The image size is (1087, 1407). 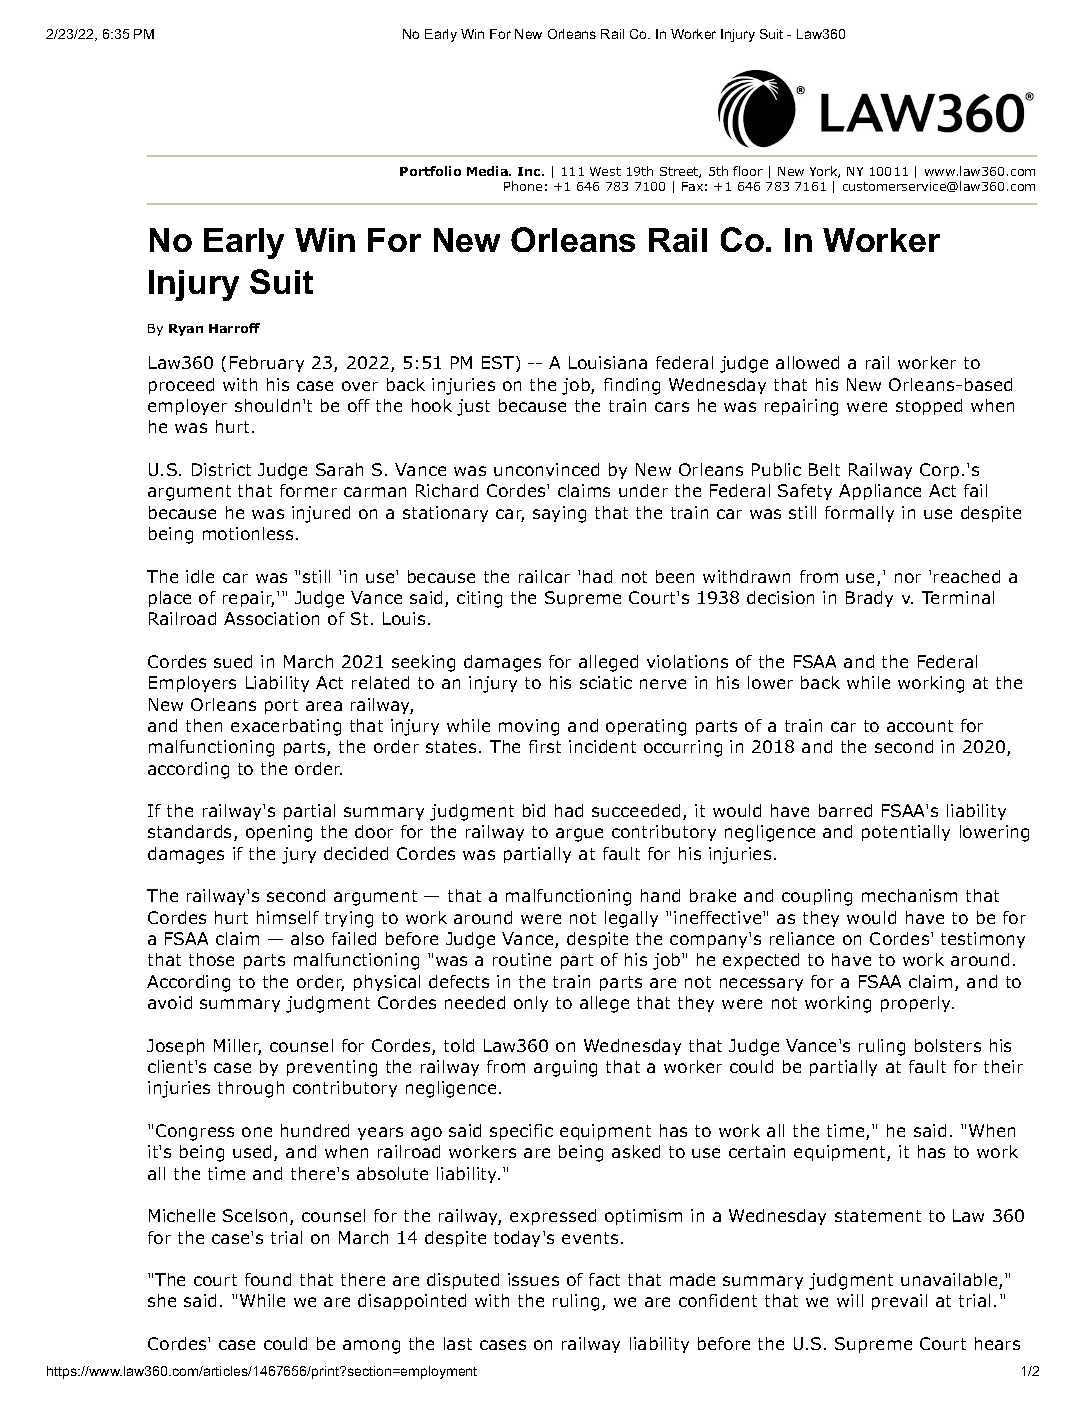 What do you see at coordinates (268, 1279) in the screenshot?
I see `found` at bounding box center [268, 1279].
